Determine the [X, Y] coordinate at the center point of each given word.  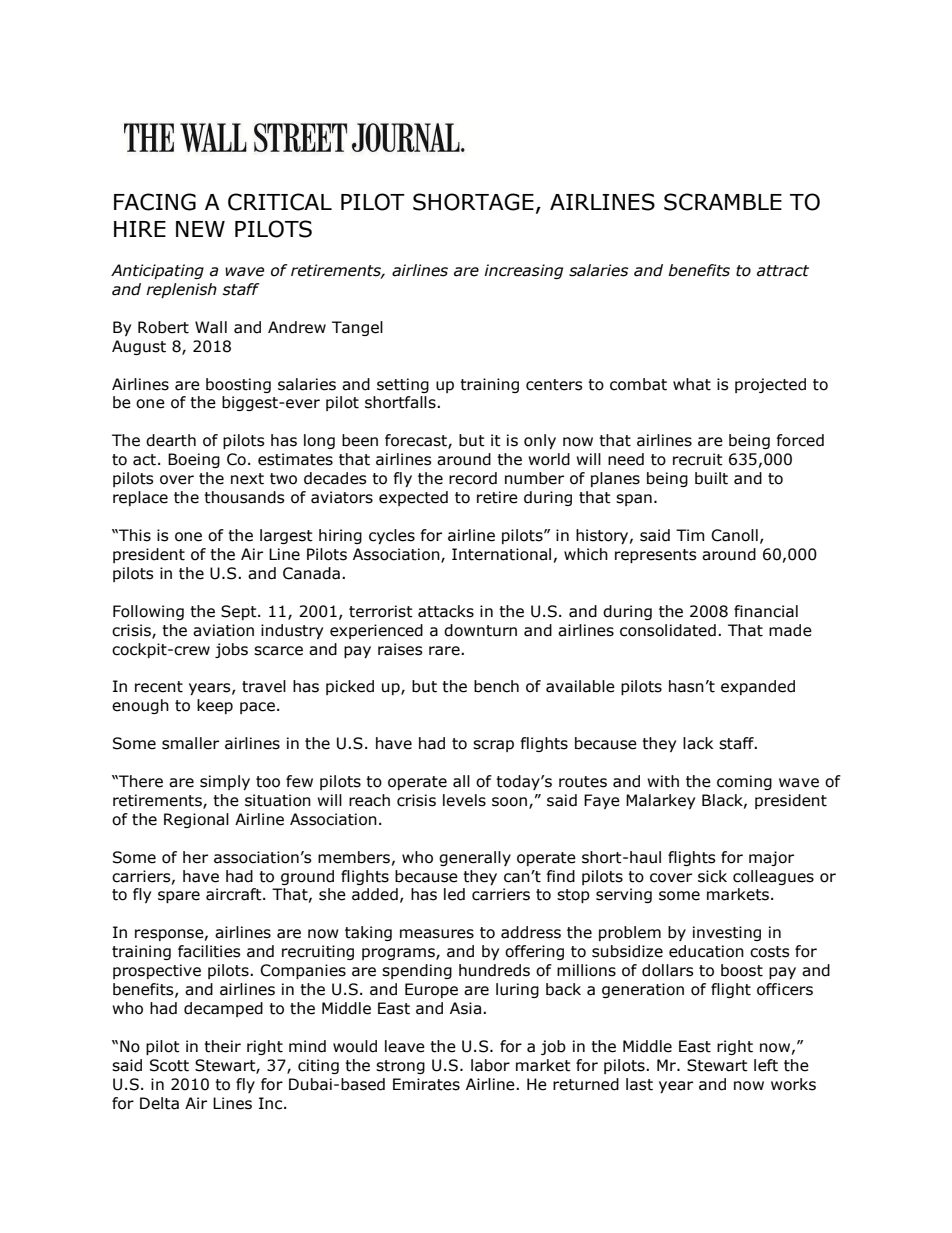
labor [490, 1065]
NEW [200, 229]
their [222, 1046]
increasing [523, 271]
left [766, 1065]
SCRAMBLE [723, 202]
